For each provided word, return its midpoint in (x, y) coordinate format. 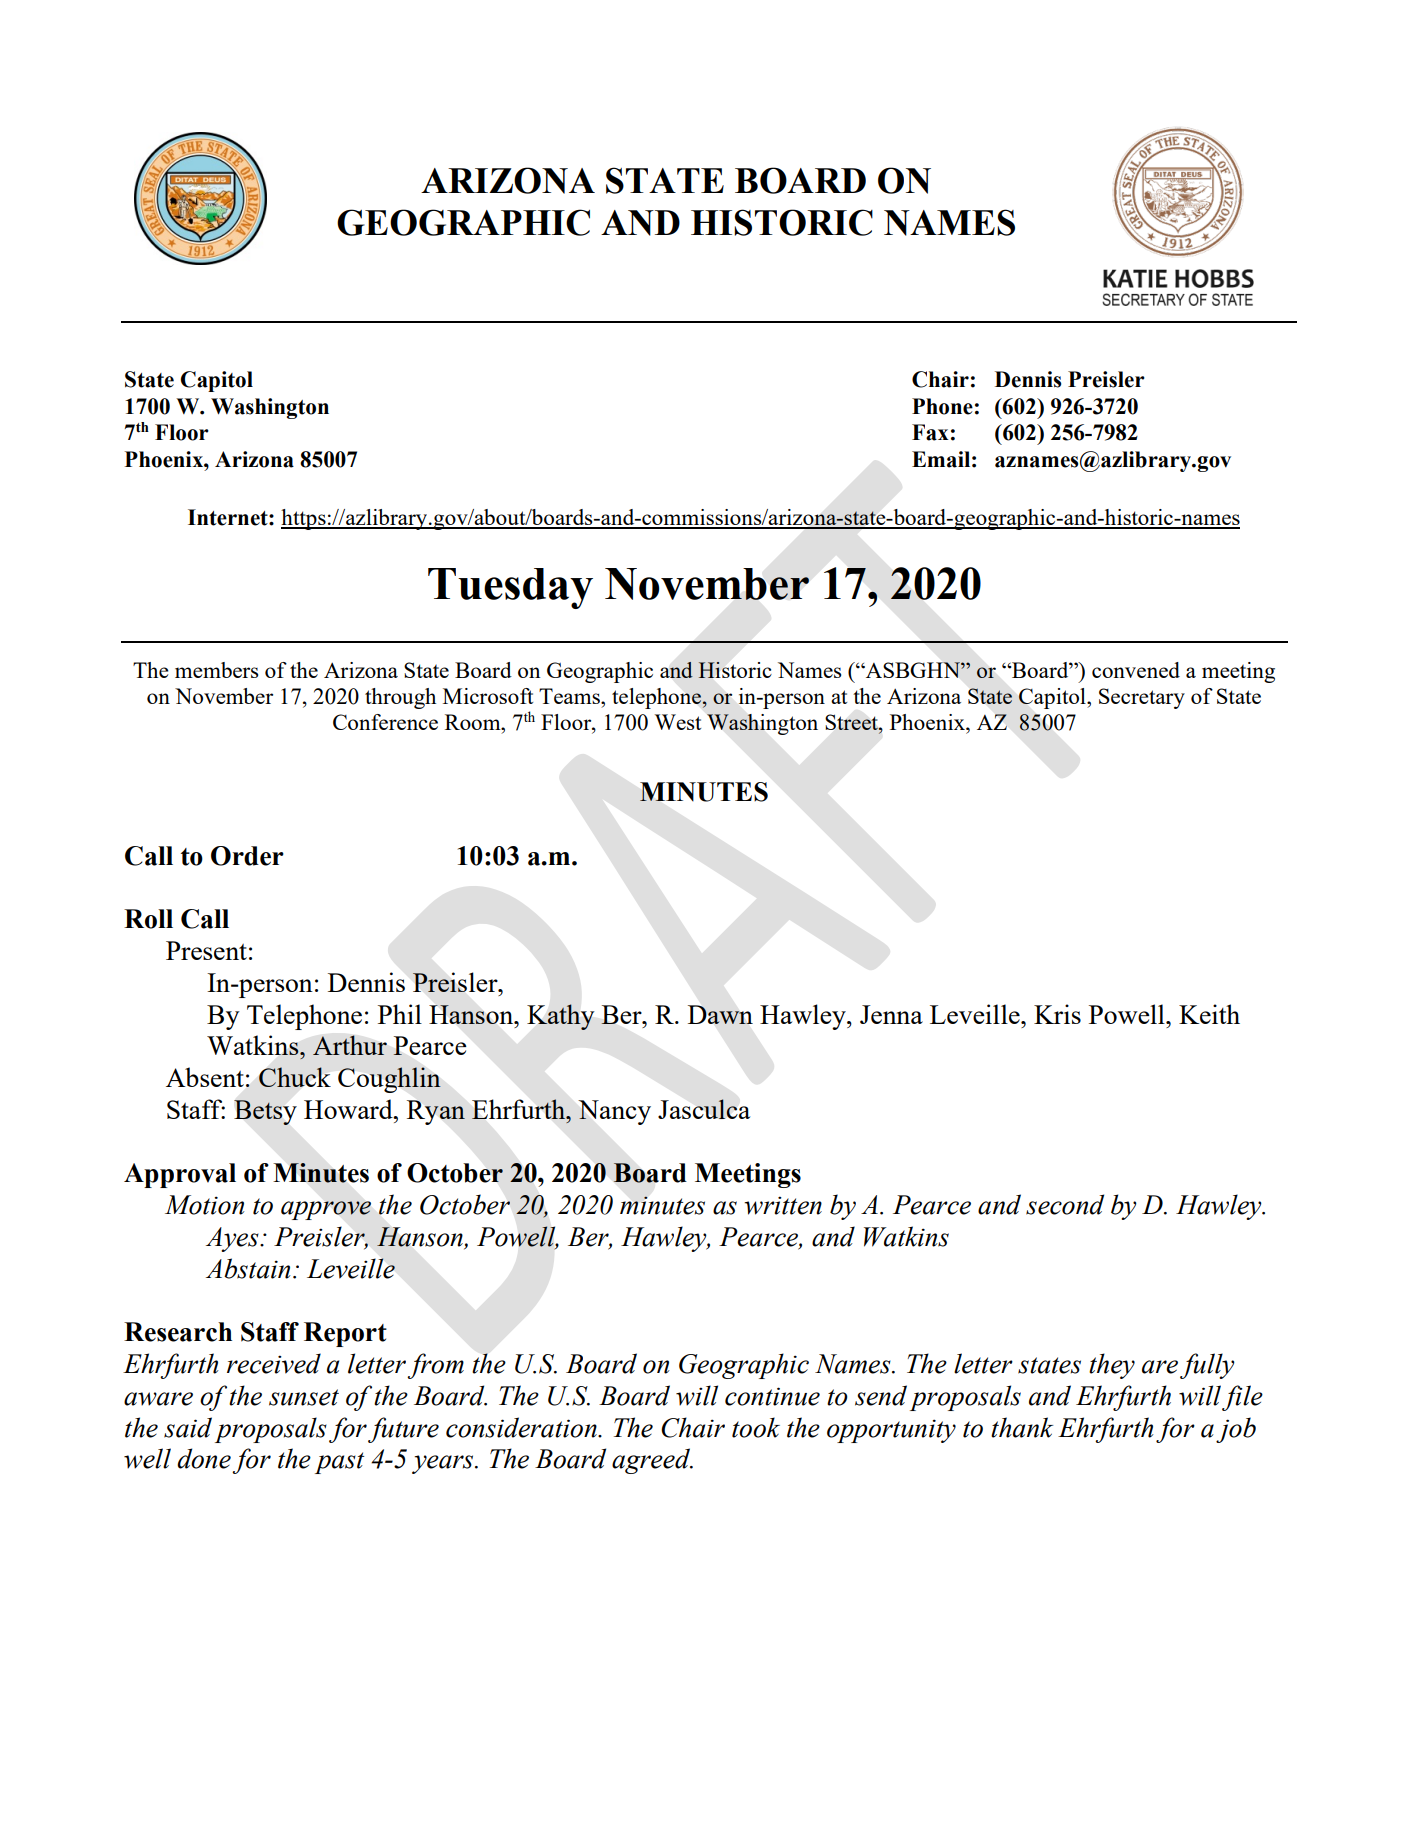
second (1065, 1204)
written (783, 1205)
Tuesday (510, 588)
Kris (1057, 1014)
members (216, 670)
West (678, 722)
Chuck (295, 1077)
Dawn (720, 1014)
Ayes (233, 1239)
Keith (1209, 1014)
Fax (930, 432)
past (339, 1463)
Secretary (1142, 698)
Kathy (560, 1017)
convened (1136, 670)
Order (247, 856)
